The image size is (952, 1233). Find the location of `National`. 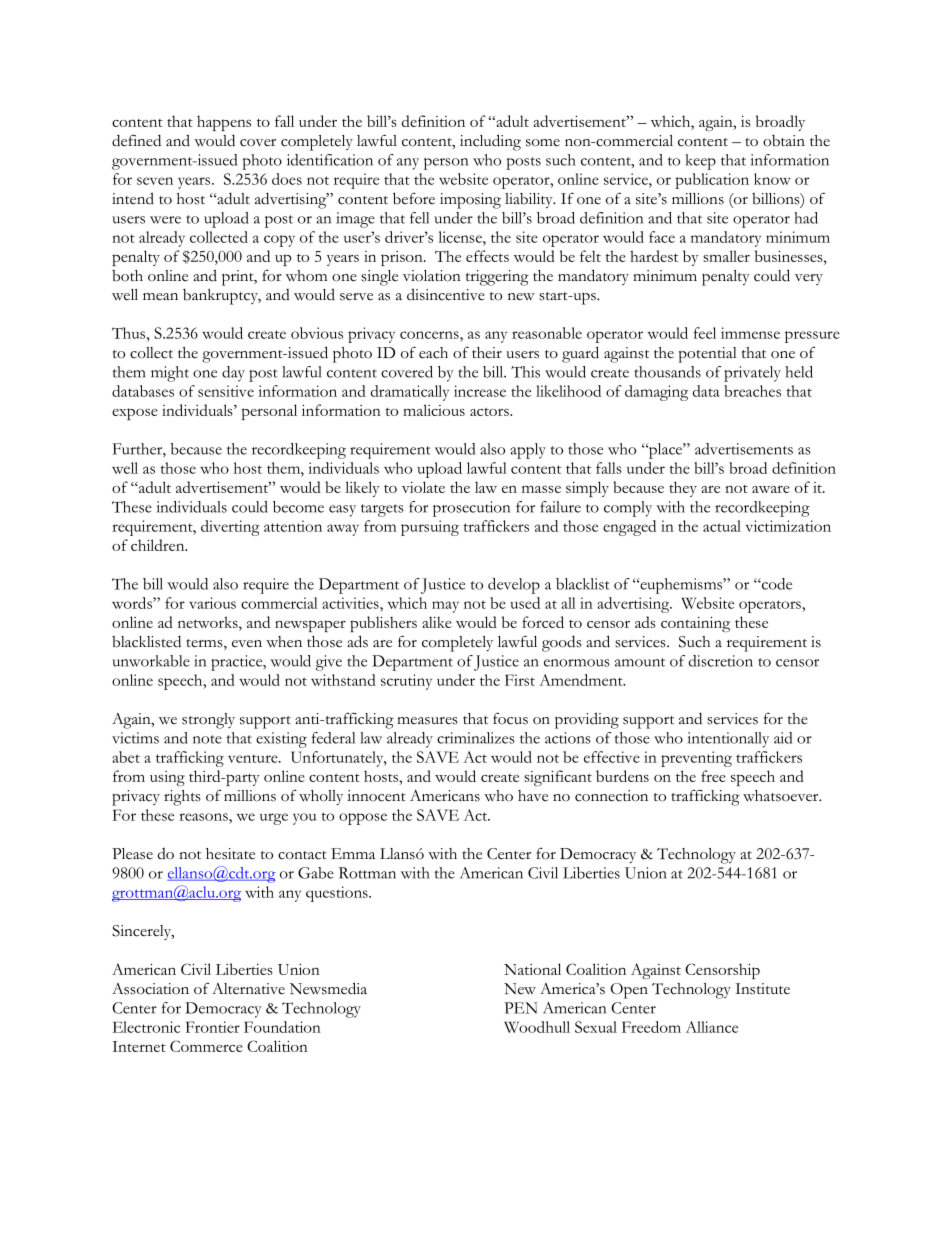

National is located at coordinates (532, 969).
